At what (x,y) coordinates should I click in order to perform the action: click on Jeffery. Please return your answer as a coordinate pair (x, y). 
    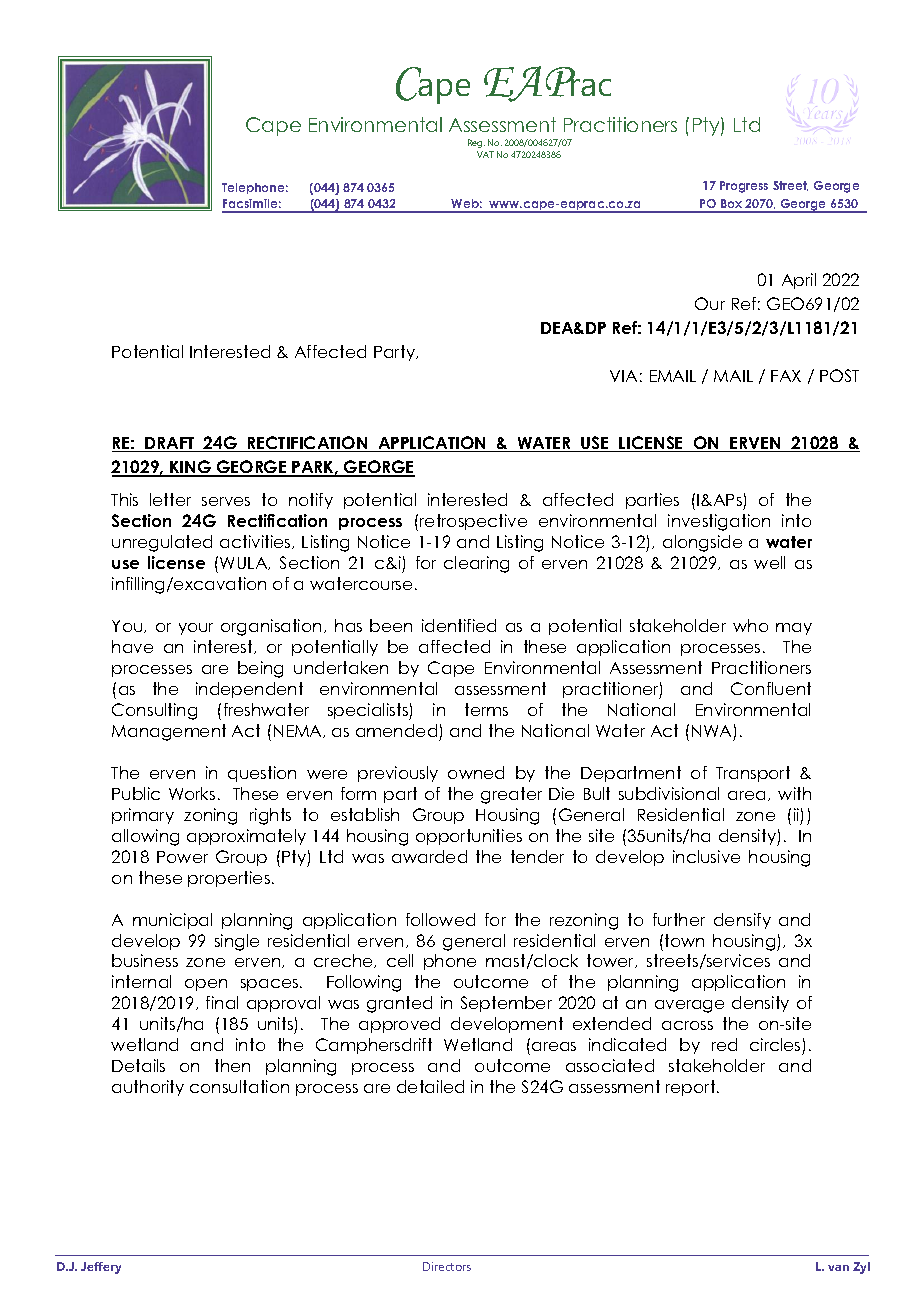
    Looking at the image, I should click on (101, 1268).
